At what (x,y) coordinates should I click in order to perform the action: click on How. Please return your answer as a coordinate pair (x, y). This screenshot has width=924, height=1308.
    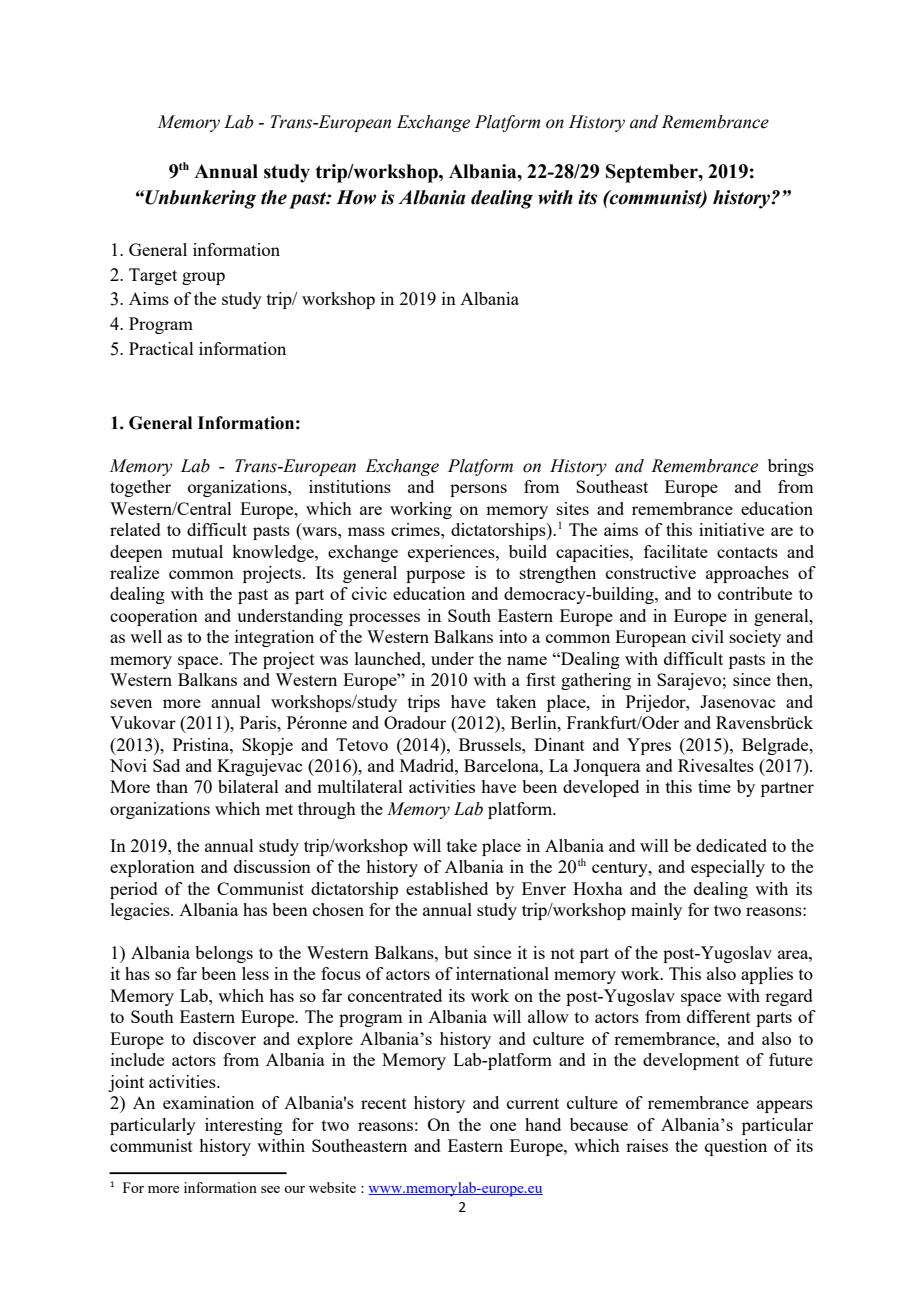
    Looking at the image, I should click on (356, 197).
